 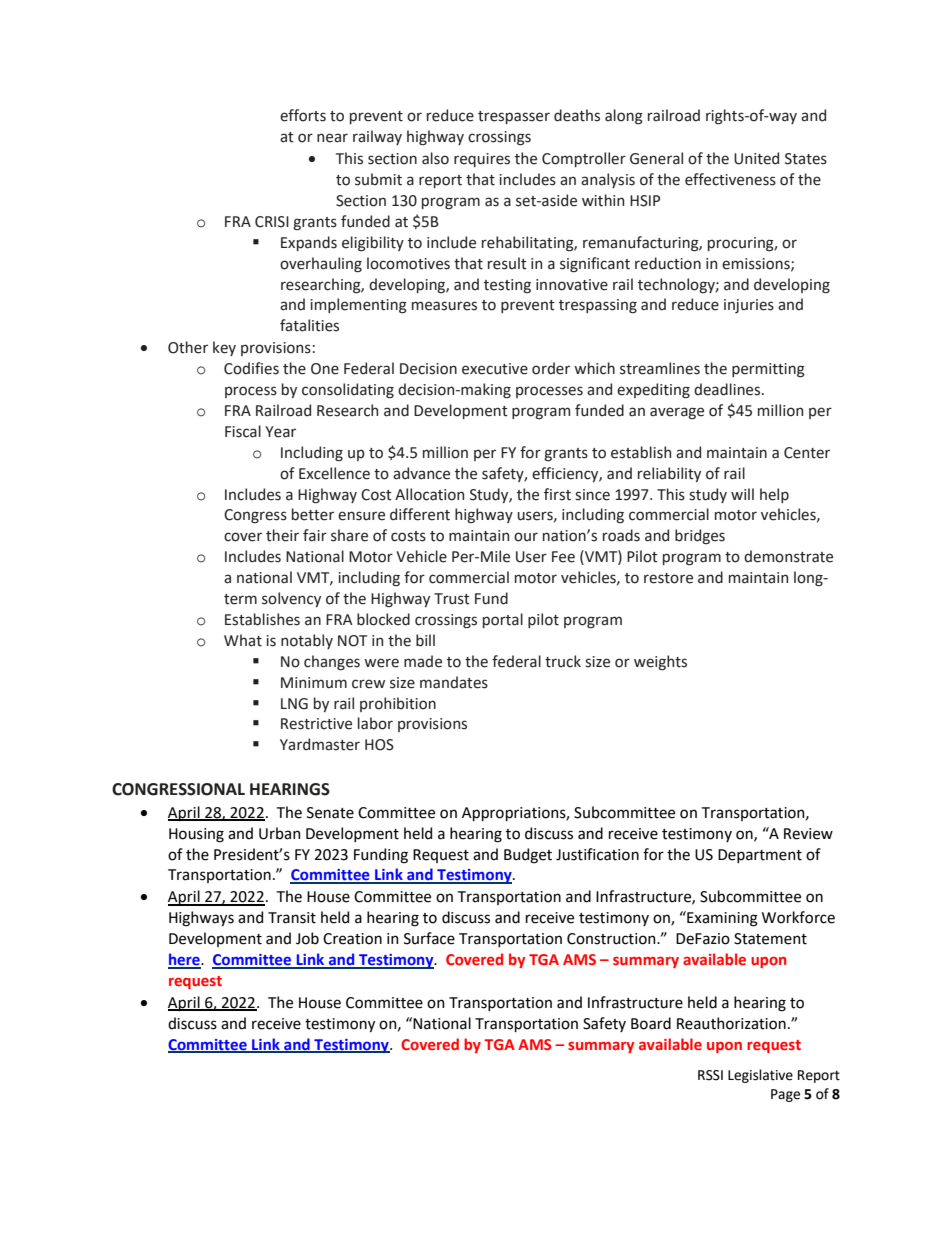 What do you see at coordinates (185, 960) in the screenshot?
I see `here` at bounding box center [185, 960].
